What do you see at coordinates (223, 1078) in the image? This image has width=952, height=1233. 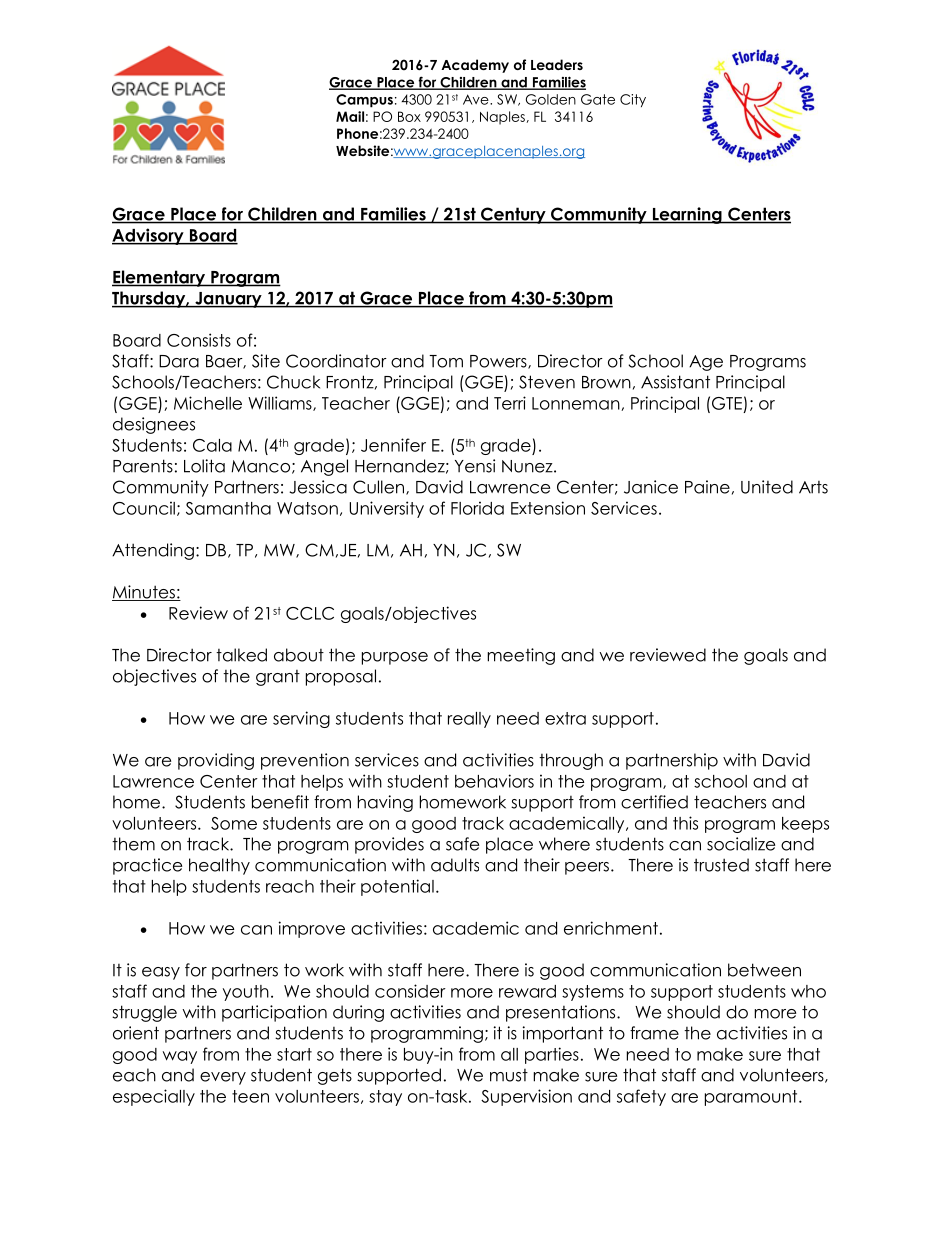 I see `every` at bounding box center [223, 1078].
